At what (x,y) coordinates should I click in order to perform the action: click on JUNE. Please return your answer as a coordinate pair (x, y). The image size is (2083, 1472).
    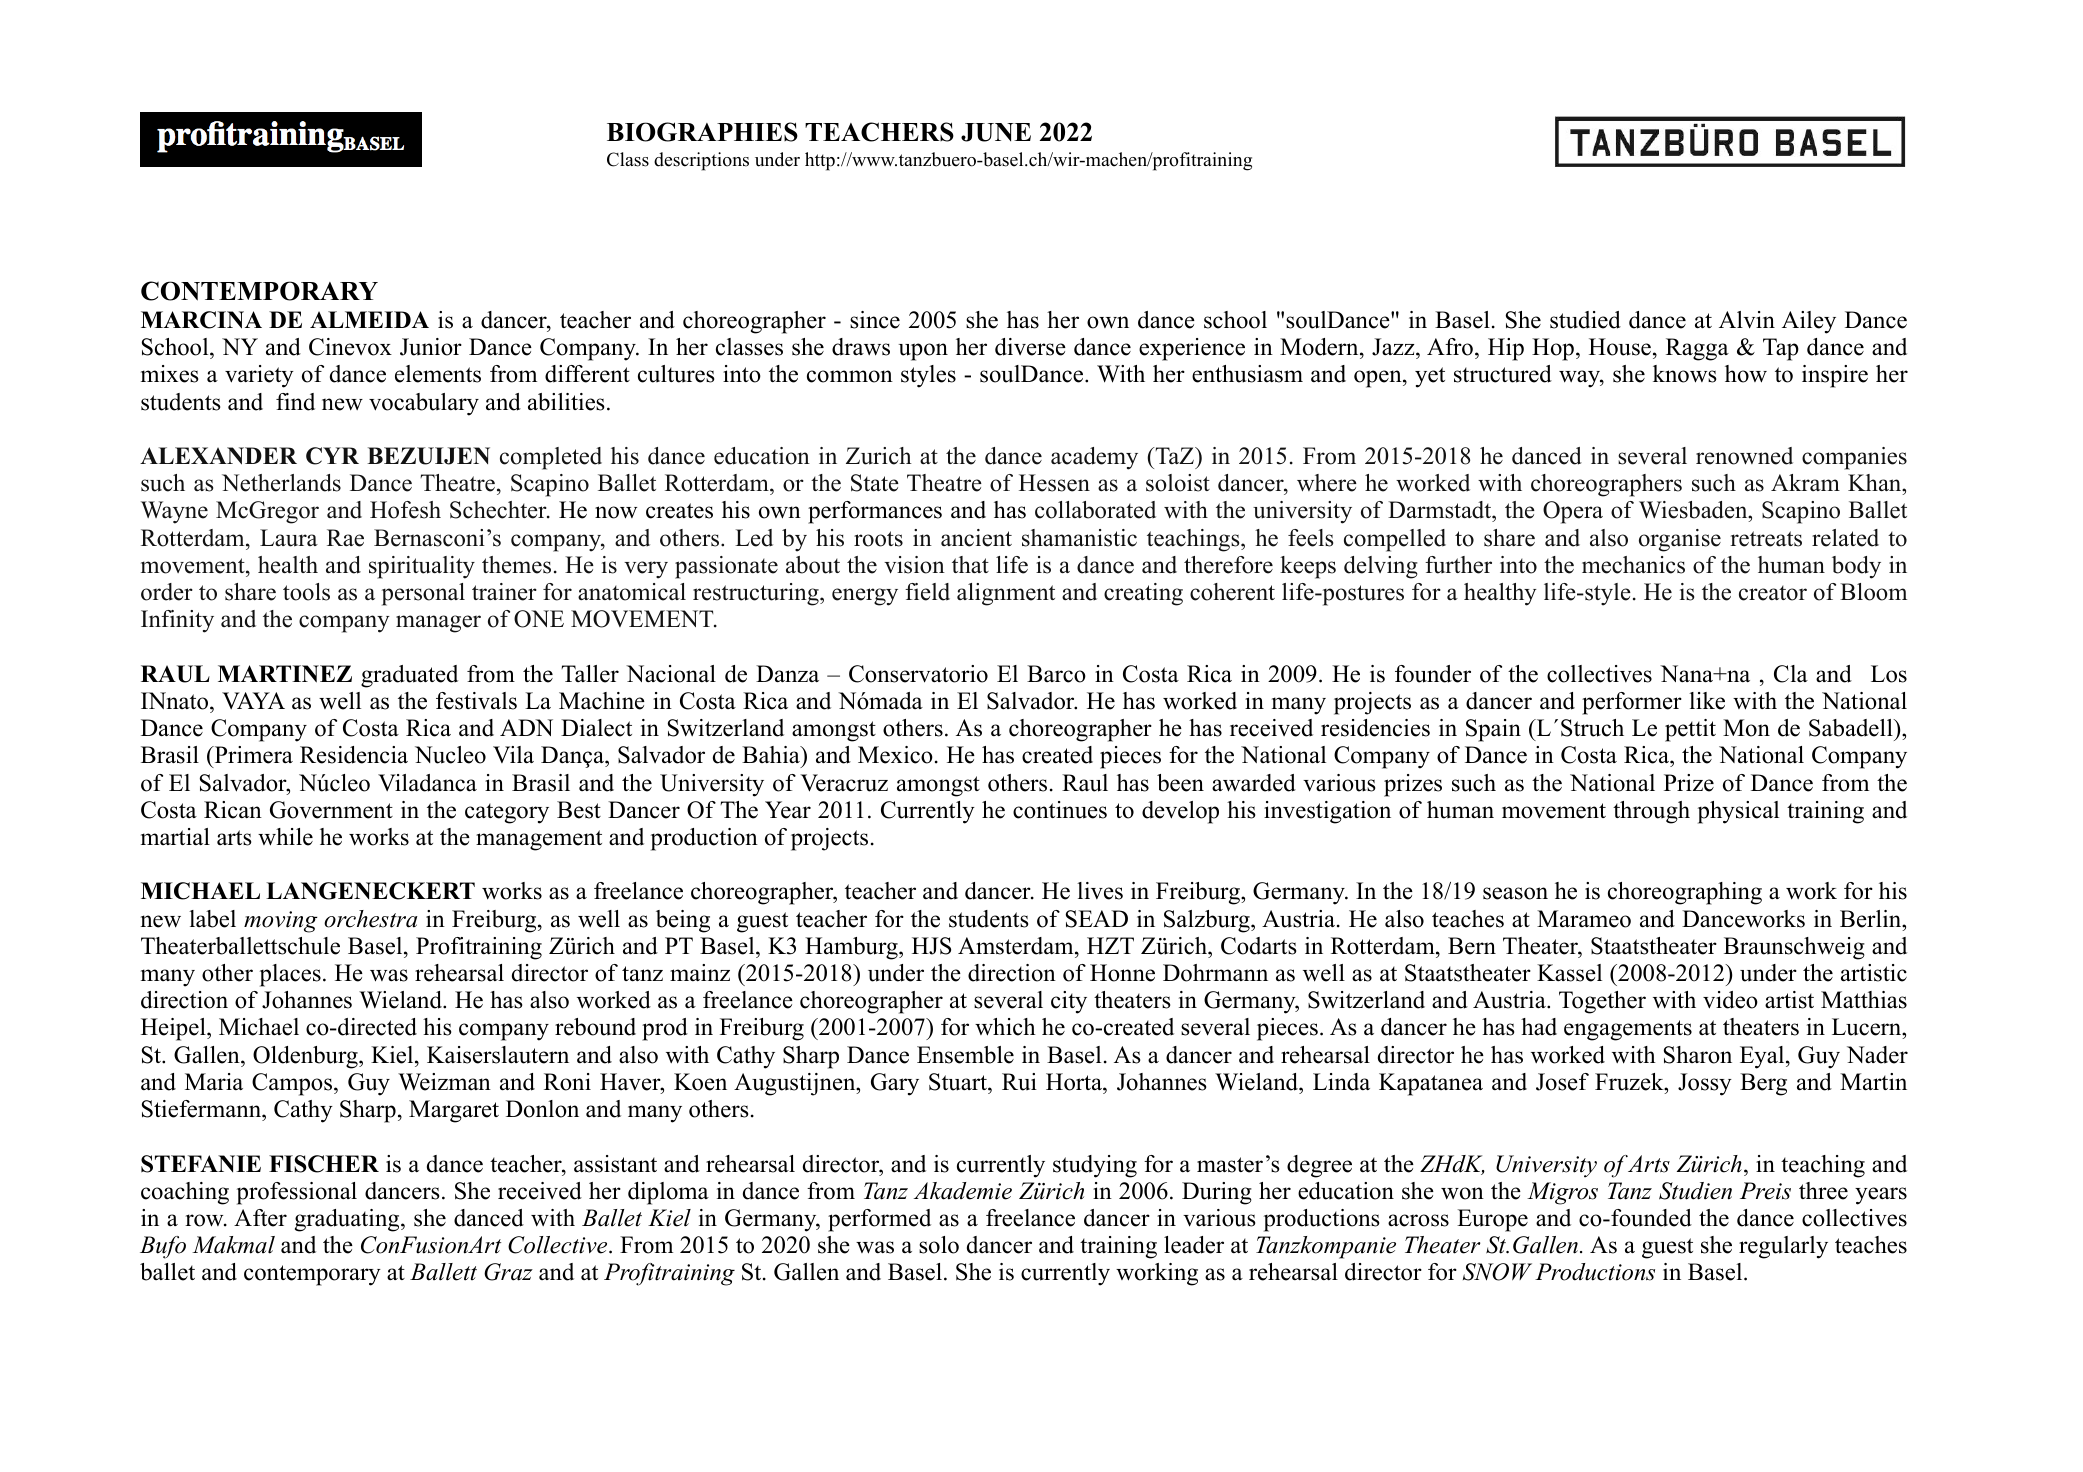
    Looking at the image, I should click on (996, 132).
